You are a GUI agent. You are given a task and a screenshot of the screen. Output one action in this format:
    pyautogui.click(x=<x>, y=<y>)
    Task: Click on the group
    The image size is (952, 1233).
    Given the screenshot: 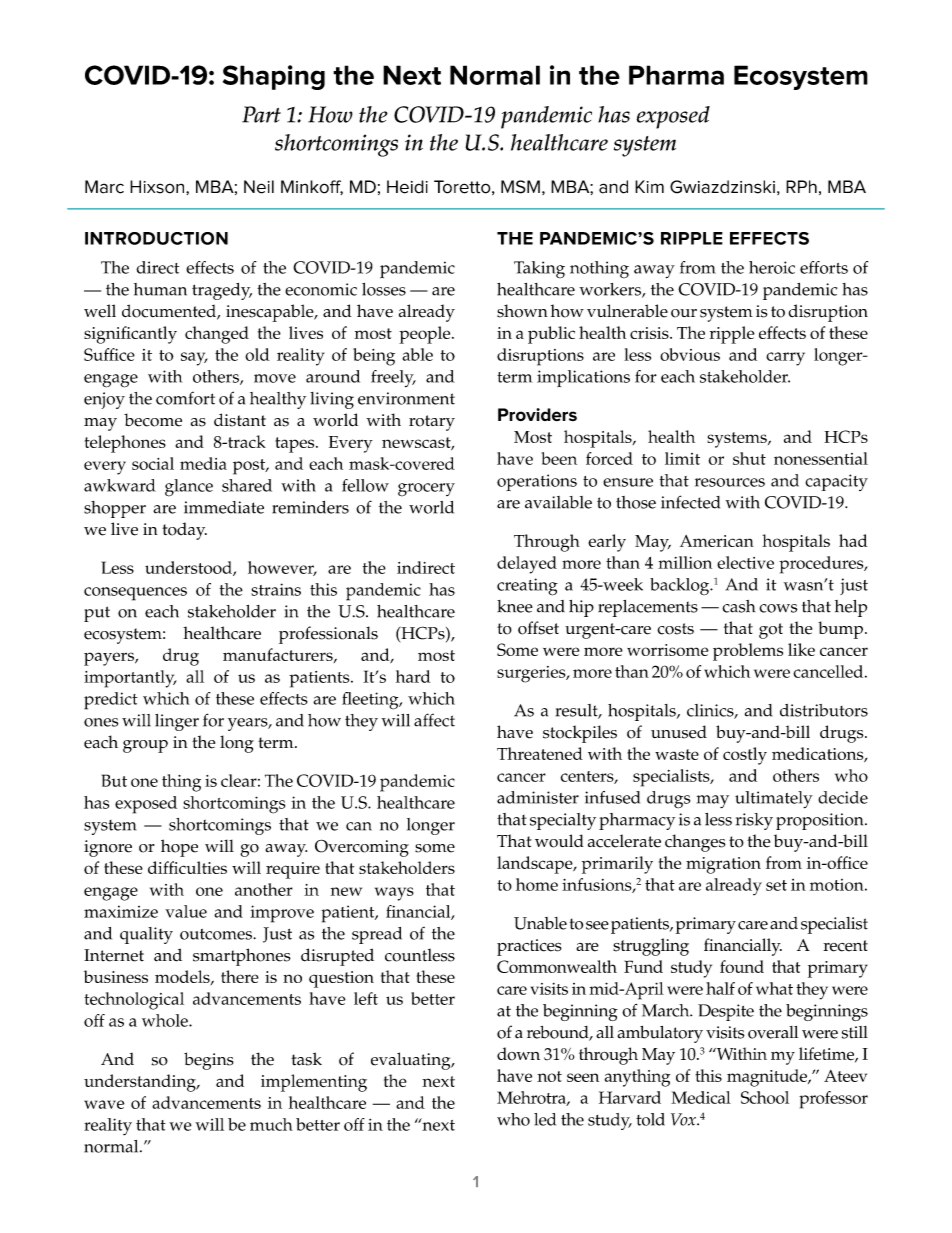 What is the action you would take?
    pyautogui.click(x=145, y=746)
